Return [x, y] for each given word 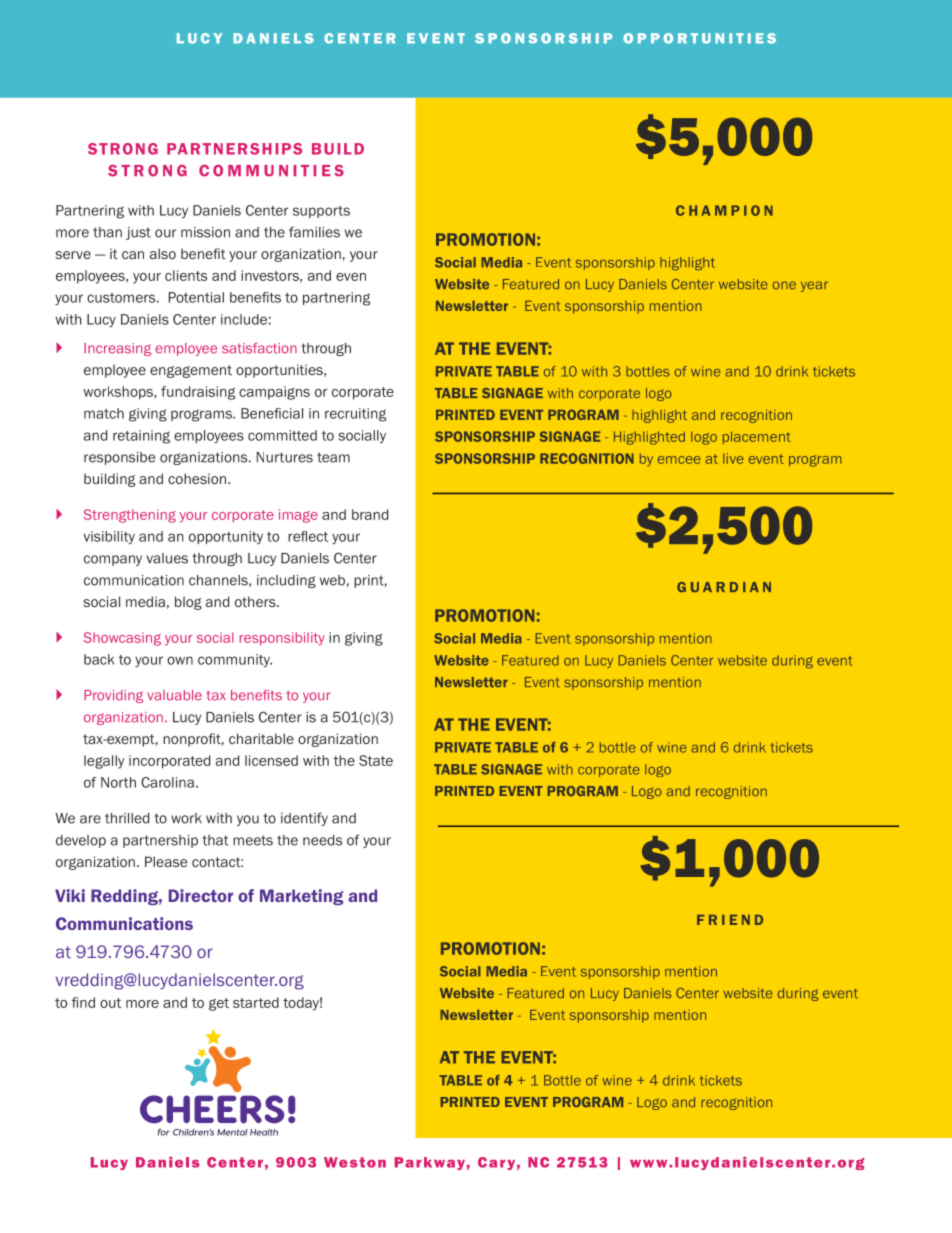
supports [321, 212]
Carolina [167, 782]
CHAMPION [724, 210]
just [138, 233]
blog [188, 603]
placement [757, 437]
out [110, 1003]
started [256, 1002]
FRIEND [730, 920]
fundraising [198, 393]
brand [370, 514]
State [376, 760]
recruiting [355, 415]
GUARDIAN [724, 587]
